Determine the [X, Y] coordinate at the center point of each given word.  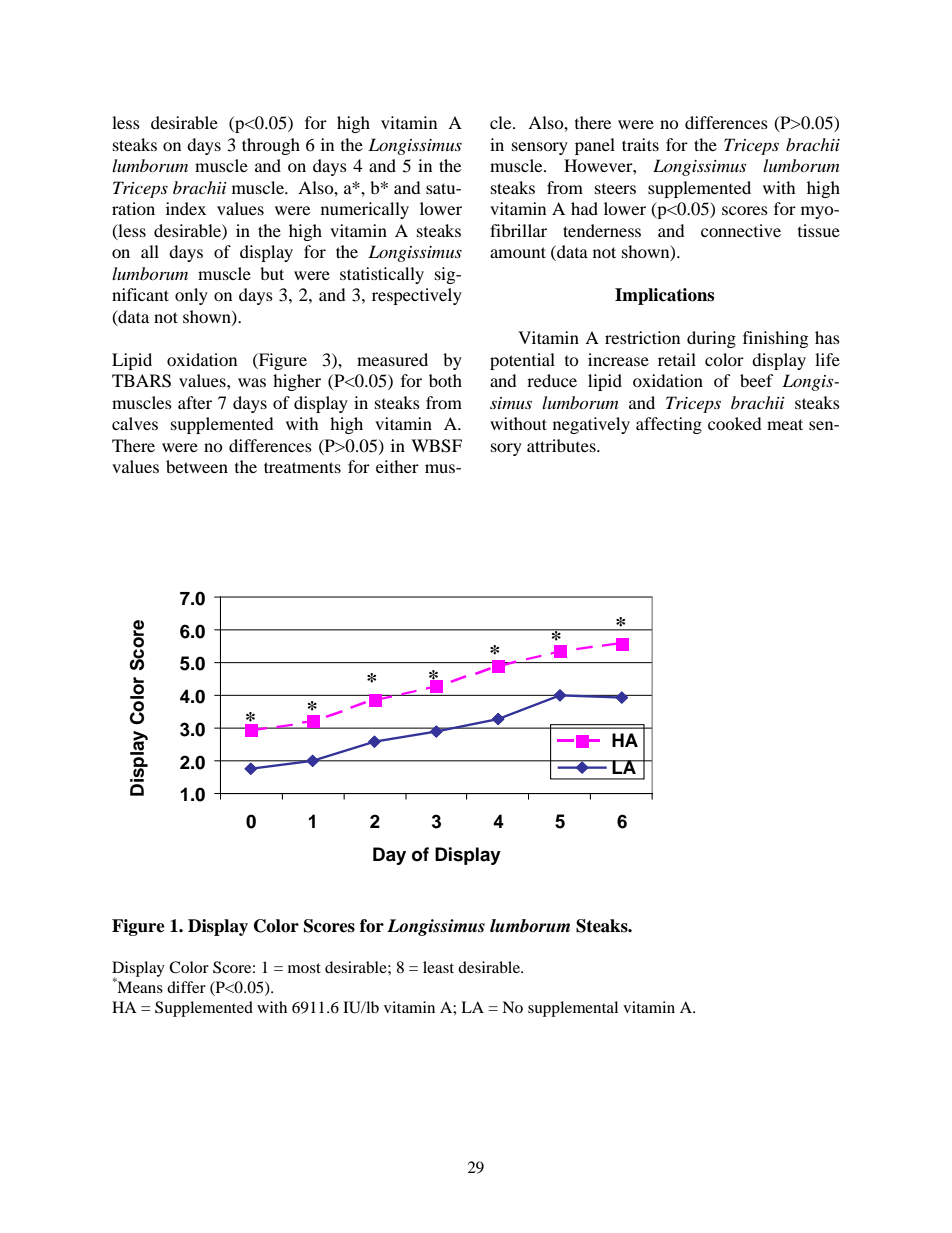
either [397, 466]
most [304, 968]
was [252, 382]
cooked [735, 423]
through [271, 146]
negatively [591, 425]
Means [139, 986]
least [438, 967]
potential [522, 361]
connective [741, 230]
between [197, 466]
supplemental [573, 1009]
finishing [775, 339]
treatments [302, 467]
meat [785, 424]
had [584, 208]
